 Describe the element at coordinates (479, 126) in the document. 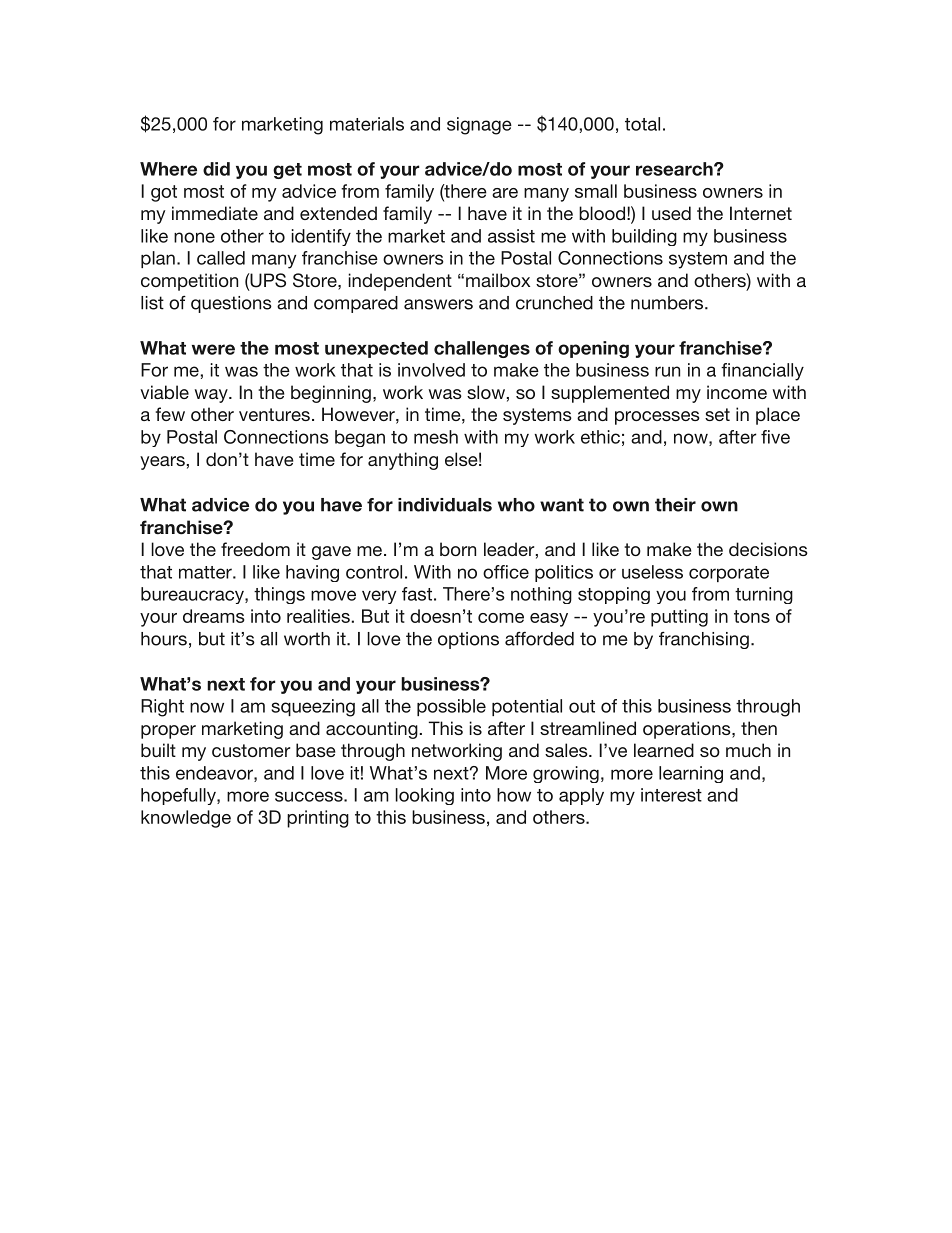

I see `signage` at that location.
